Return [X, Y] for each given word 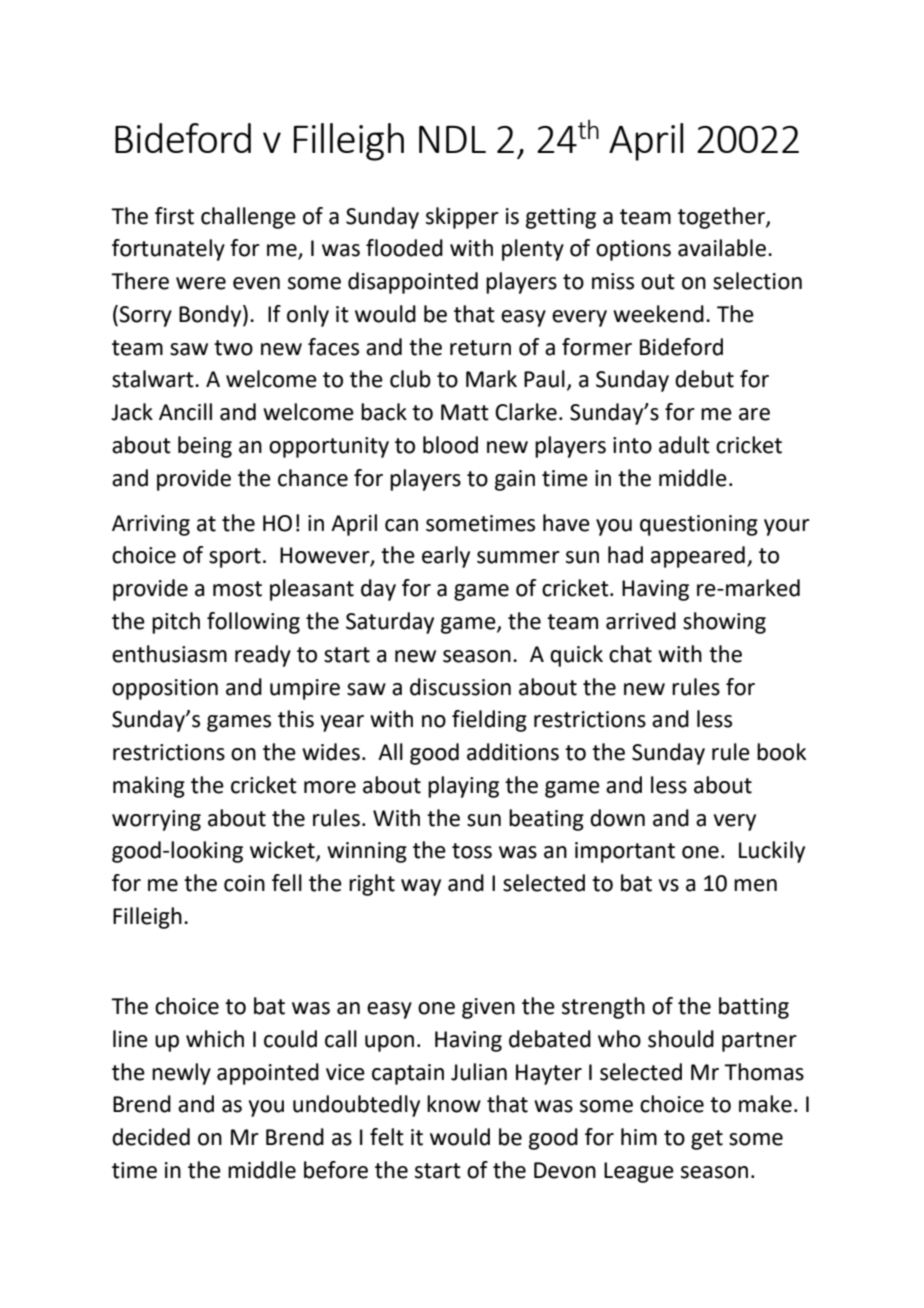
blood [450, 445]
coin [244, 883]
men [755, 885]
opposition [165, 689]
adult [684, 445]
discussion [460, 687]
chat [630, 654]
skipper [462, 218]
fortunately [168, 250]
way [421, 887]
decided [151, 1137]
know [454, 1104]
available [722, 248]
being [205, 447]
